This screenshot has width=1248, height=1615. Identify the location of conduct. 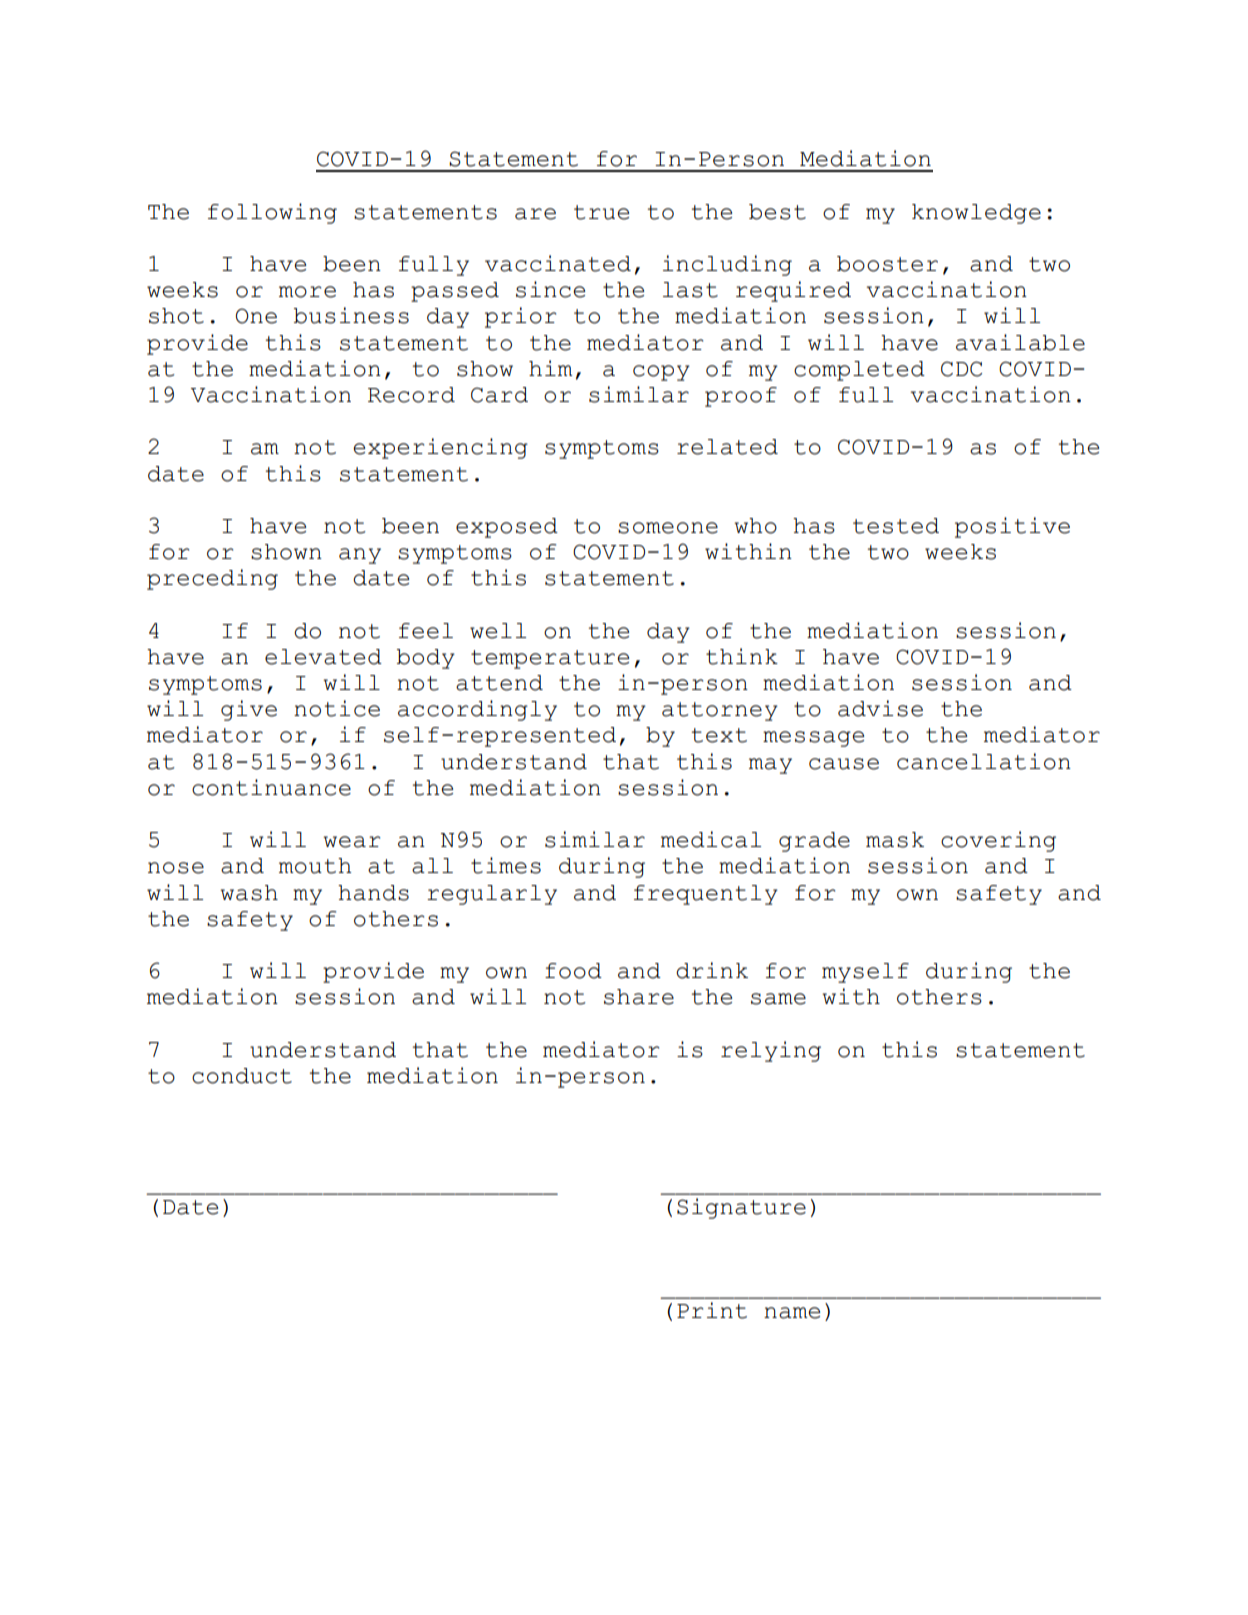
(242, 1076).
